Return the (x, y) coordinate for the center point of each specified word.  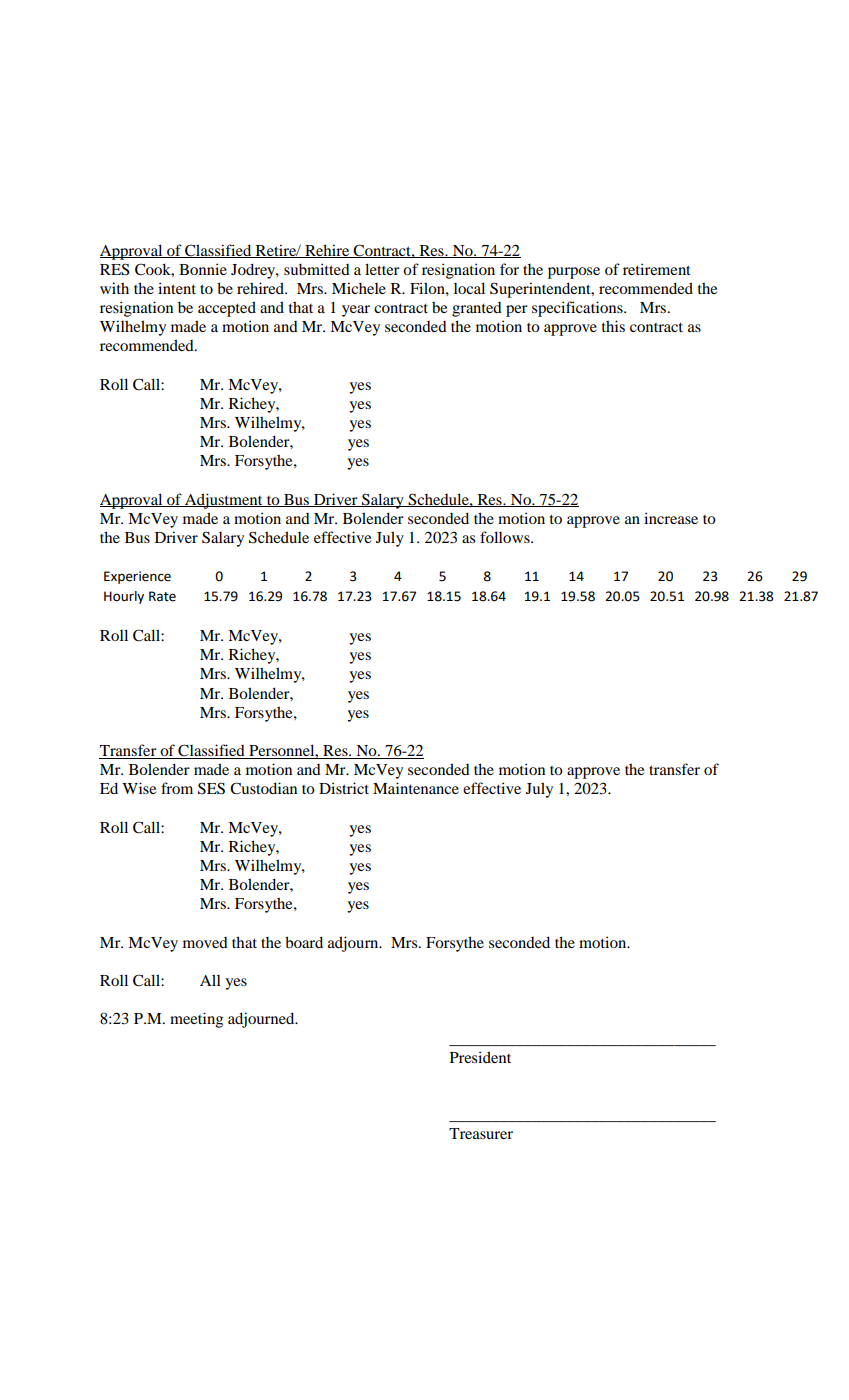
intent (177, 288)
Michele (359, 288)
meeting (196, 1020)
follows (506, 537)
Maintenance (416, 788)
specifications (578, 309)
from (177, 788)
